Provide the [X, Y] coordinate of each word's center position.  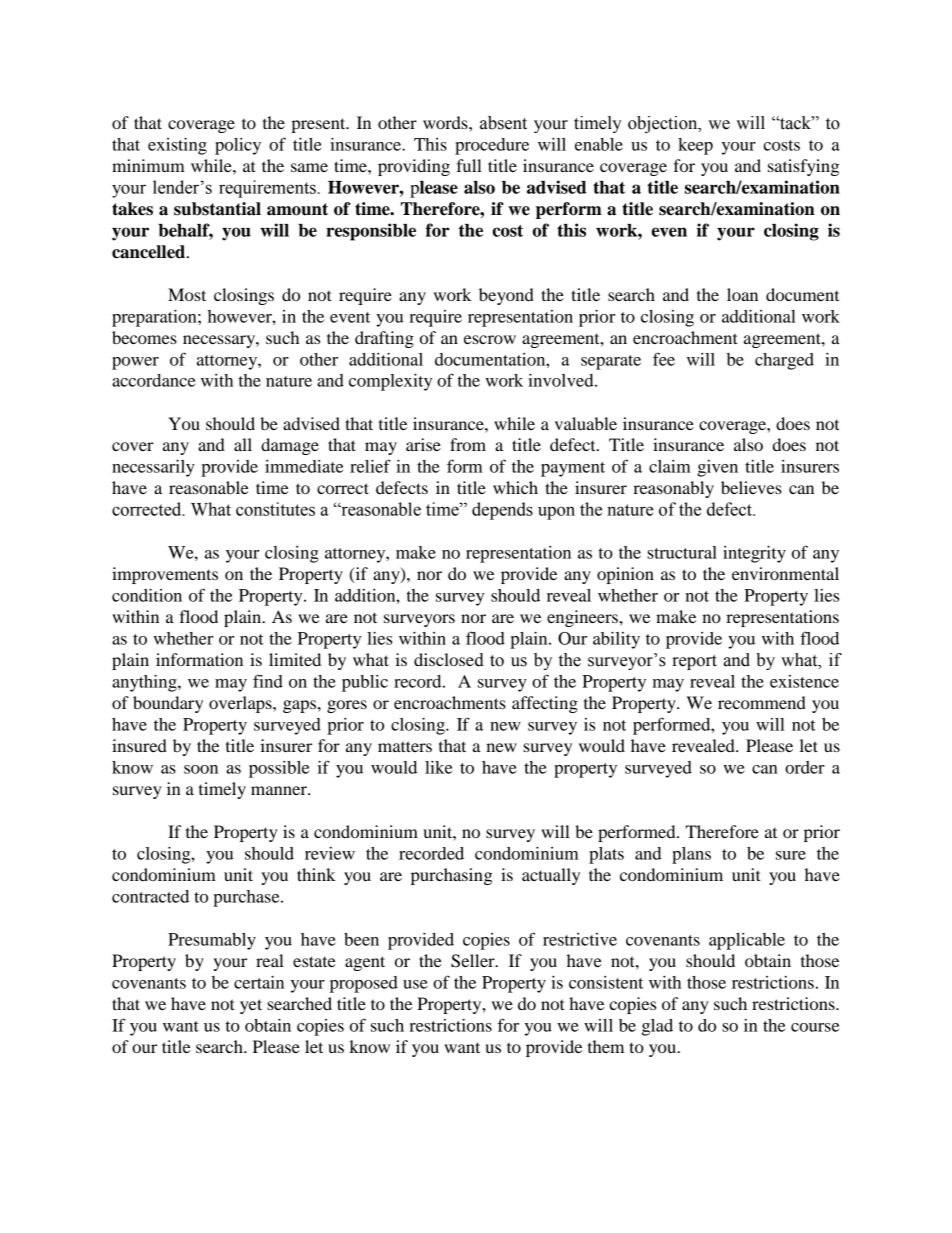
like [438, 767]
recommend [762, 702]
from [468, 444]
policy [238, 146]
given [717, 468]
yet [251, 1006]
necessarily [153, 468]
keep [695, 146]
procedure [492, 146]
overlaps [241, 704]
